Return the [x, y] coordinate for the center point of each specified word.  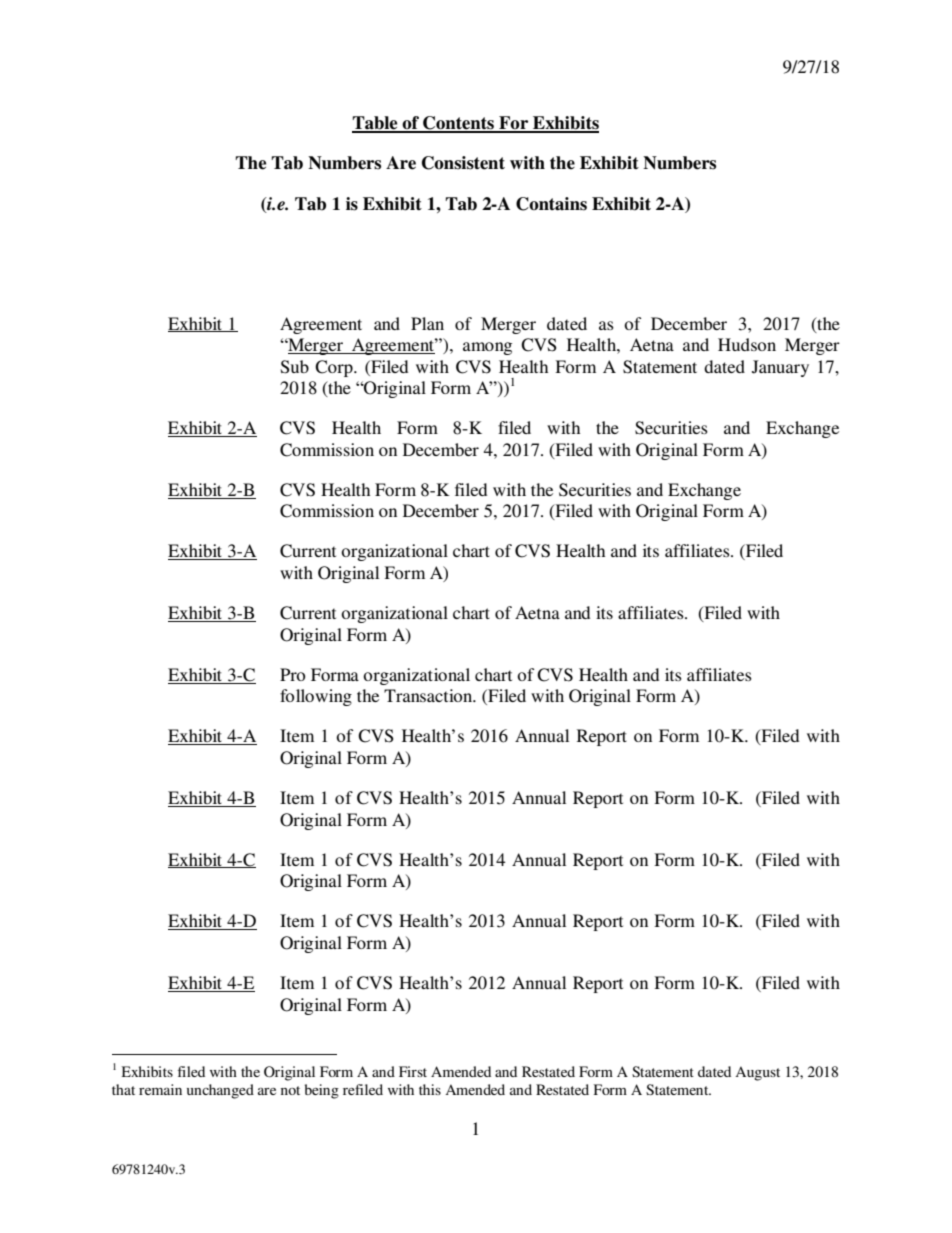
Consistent [463, 163]
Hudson [747, 344]
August [757, 1073]
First [413, 1071]
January [780, 368]
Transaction [429, 695]
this [430, 1089]
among [487, 348]
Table [376, 124]
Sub [295, 367]
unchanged [220, 1091]
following [316, 697]
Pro [292, 674]
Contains [551, 204]
